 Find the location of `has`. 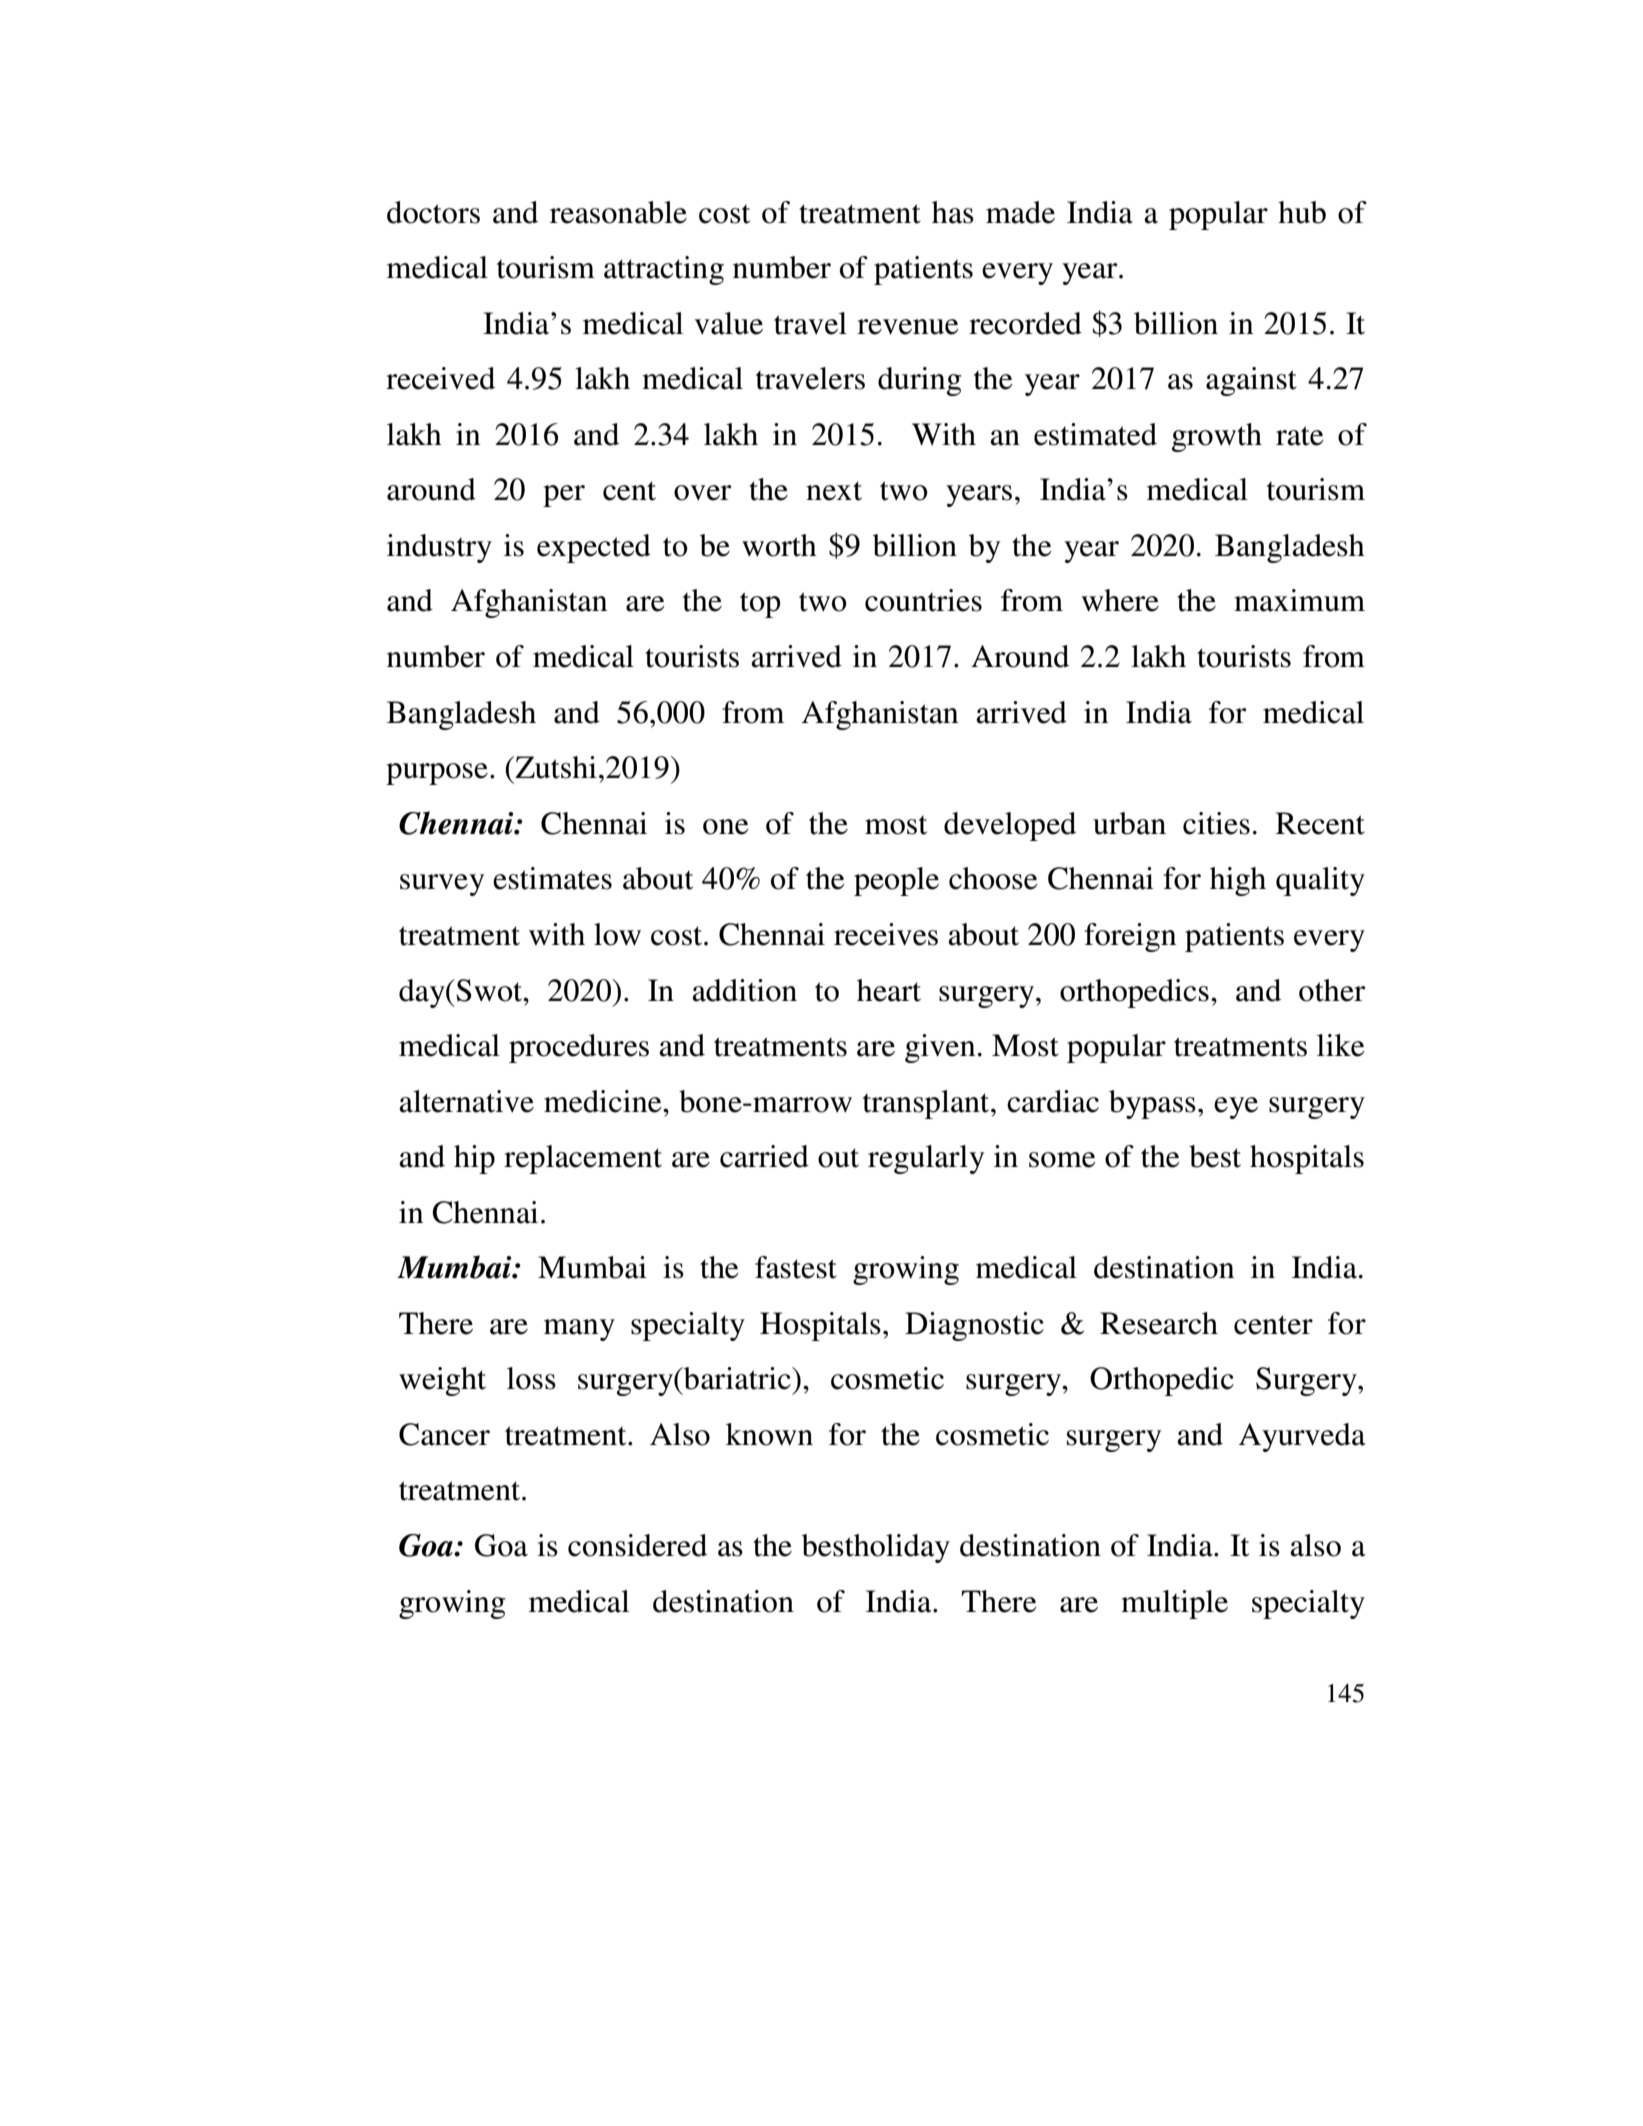

has is located at coordinates (953, 212).
